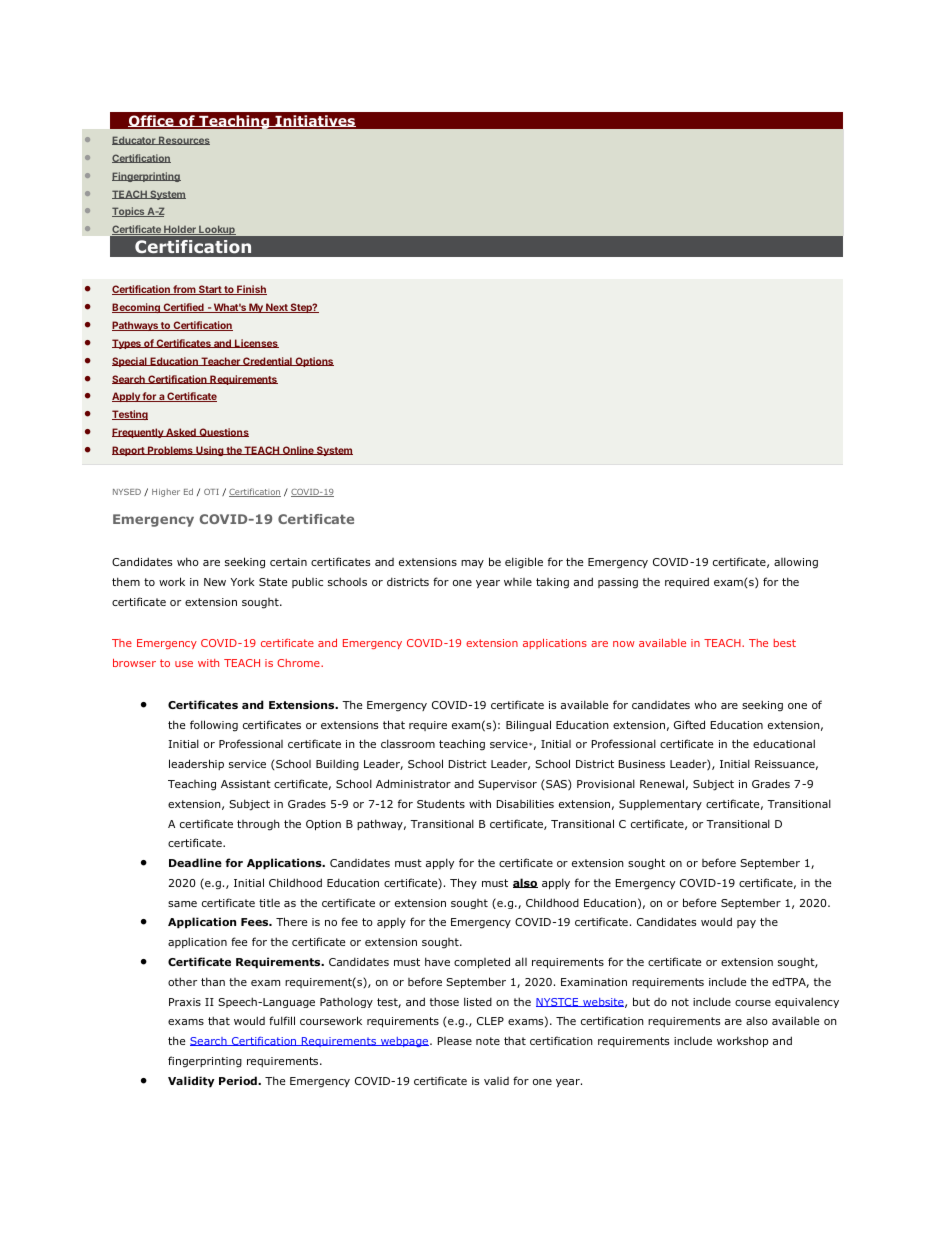 The width and height of the document is (952, 1233). I want to click on Please, so click(455, 1041).
